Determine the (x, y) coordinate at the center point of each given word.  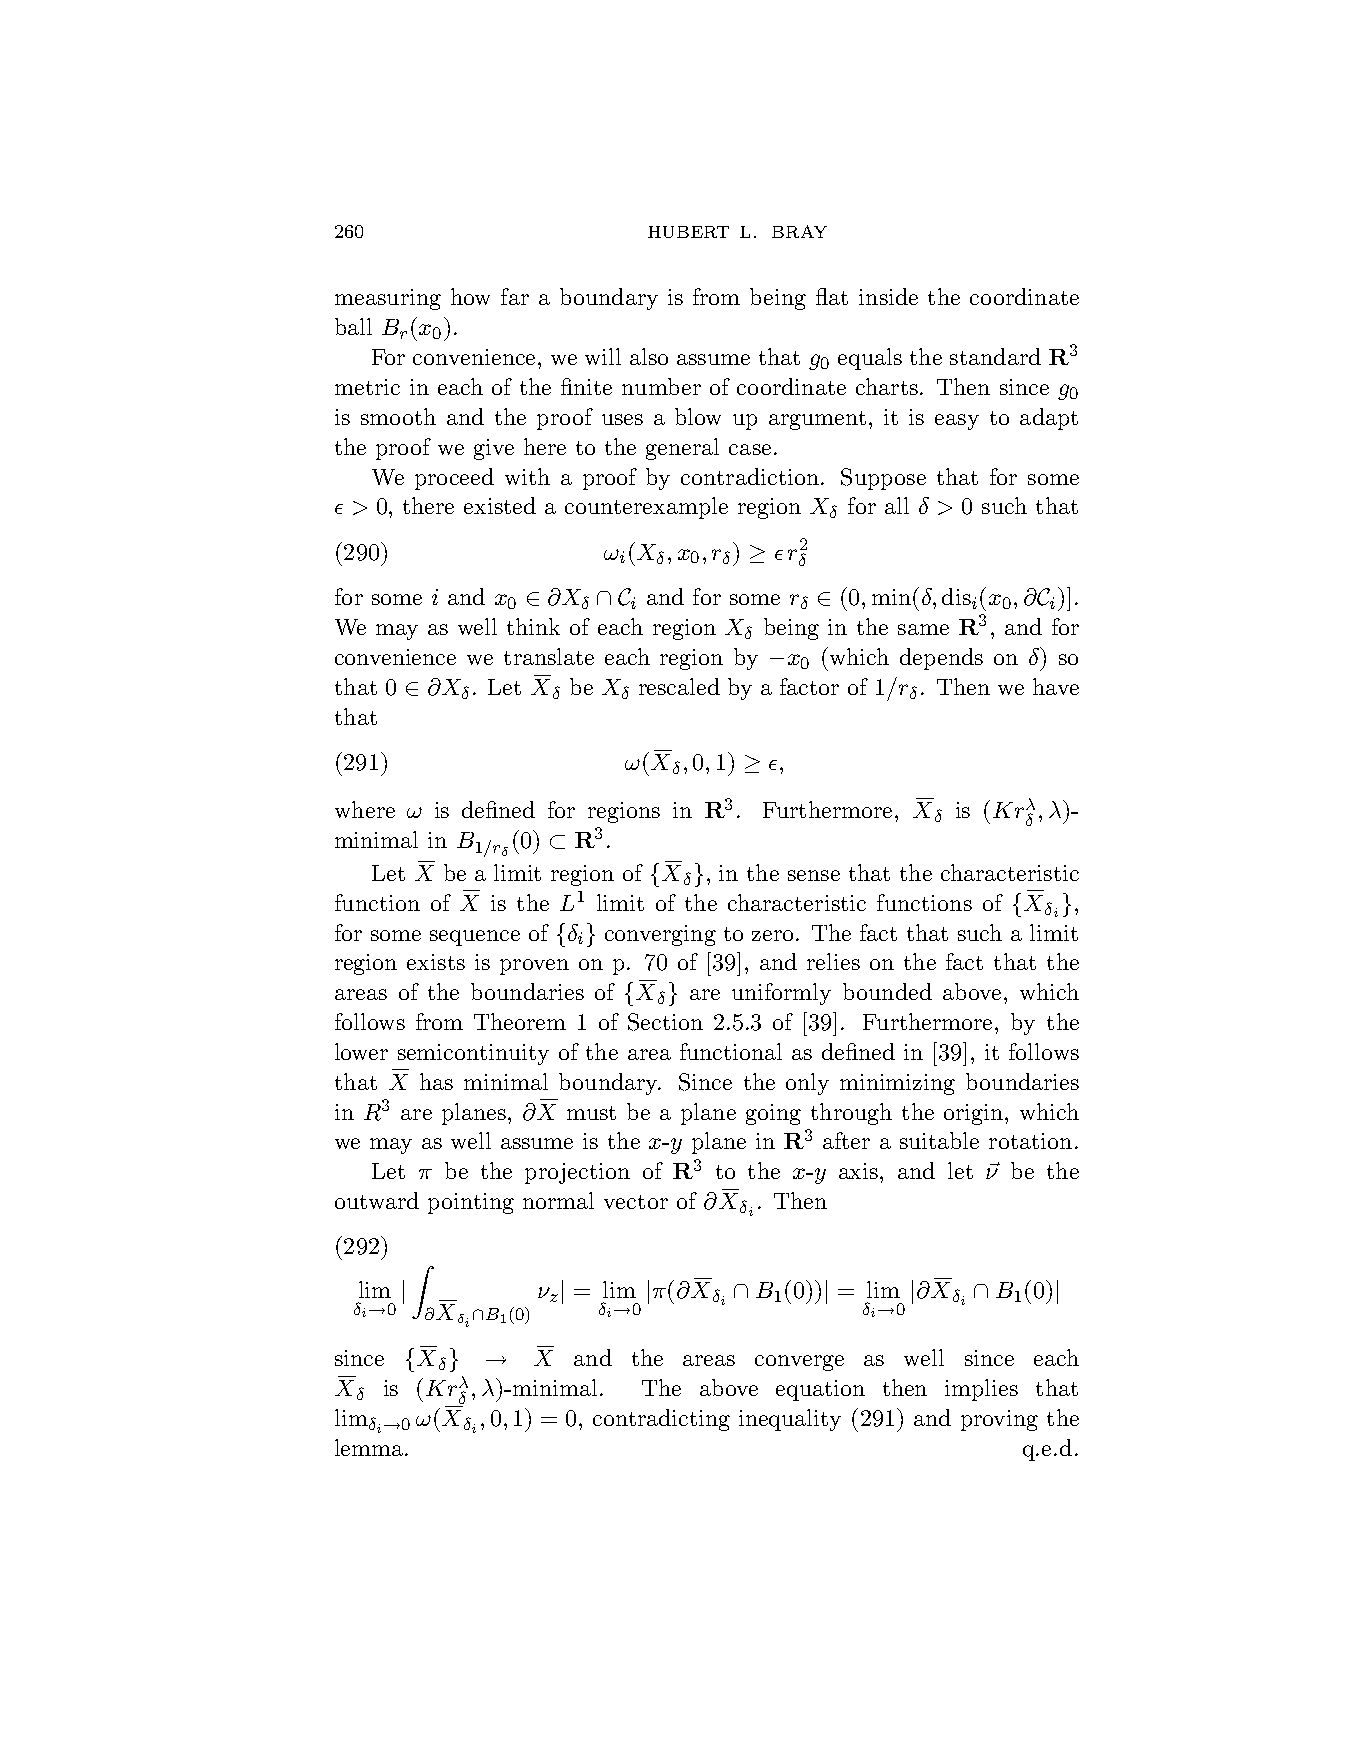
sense (814, 875)
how (470, 296)
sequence (475, 938)
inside (888, 296)
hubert (688, 232)
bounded (887, 991)
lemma (370, 1447)
